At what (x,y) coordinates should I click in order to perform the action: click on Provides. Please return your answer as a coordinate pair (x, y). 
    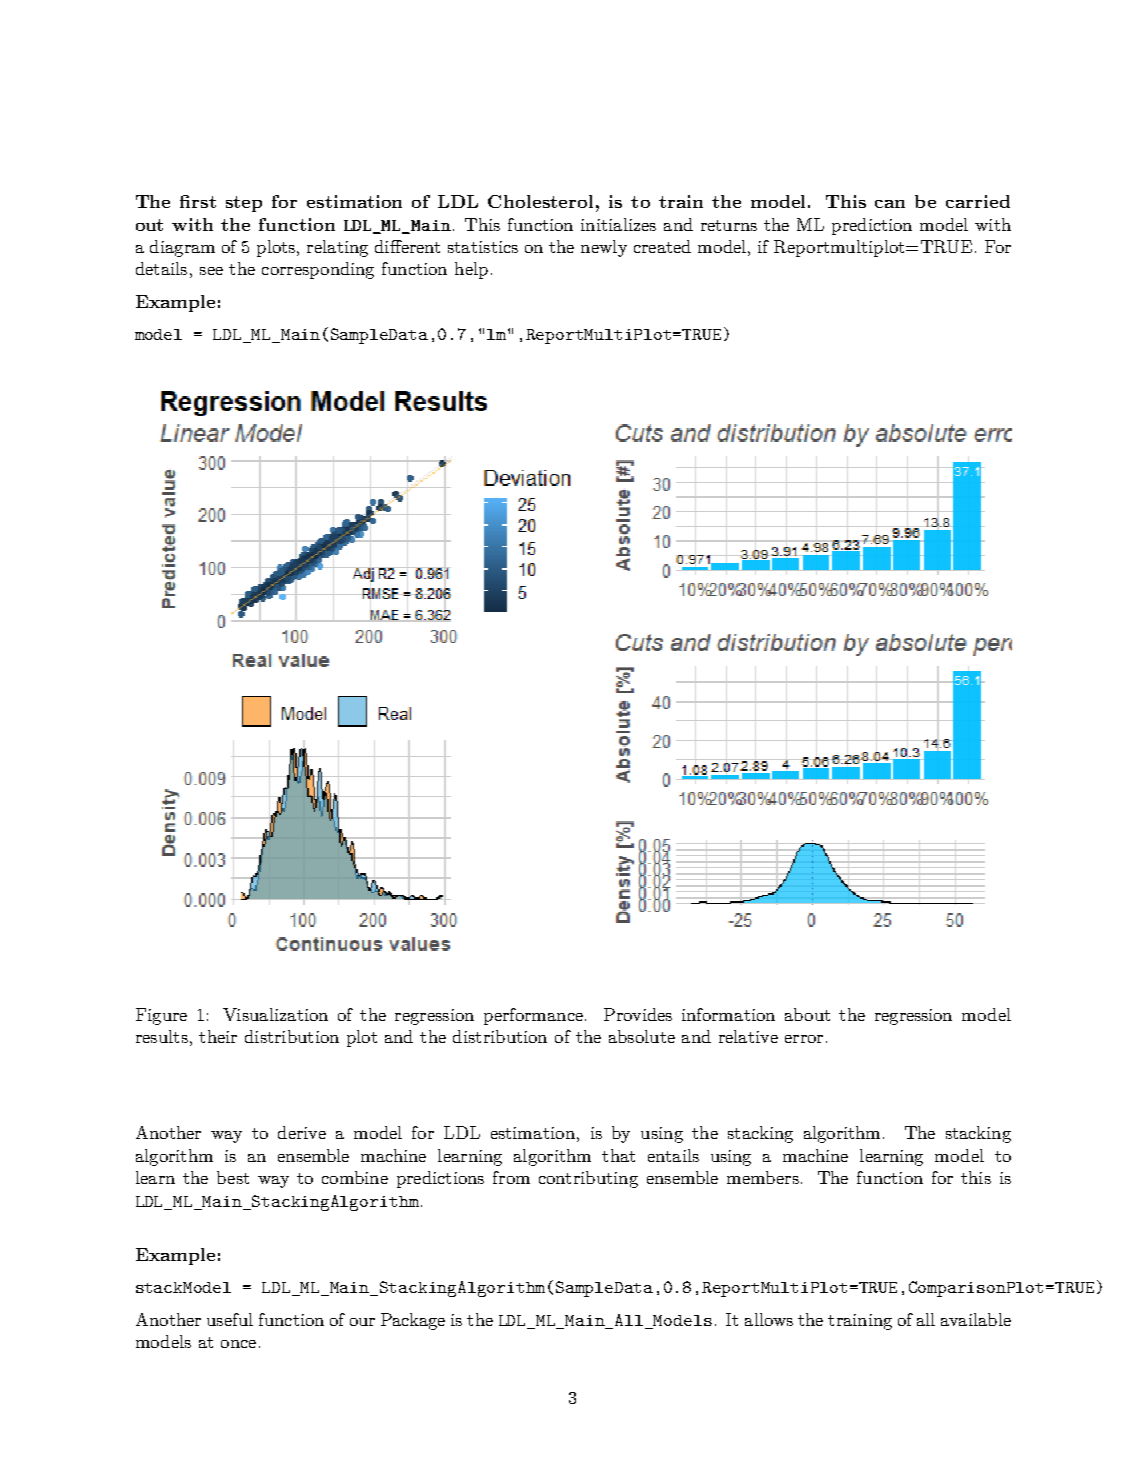
    Looking at the image, I should click on (638, 1014).
